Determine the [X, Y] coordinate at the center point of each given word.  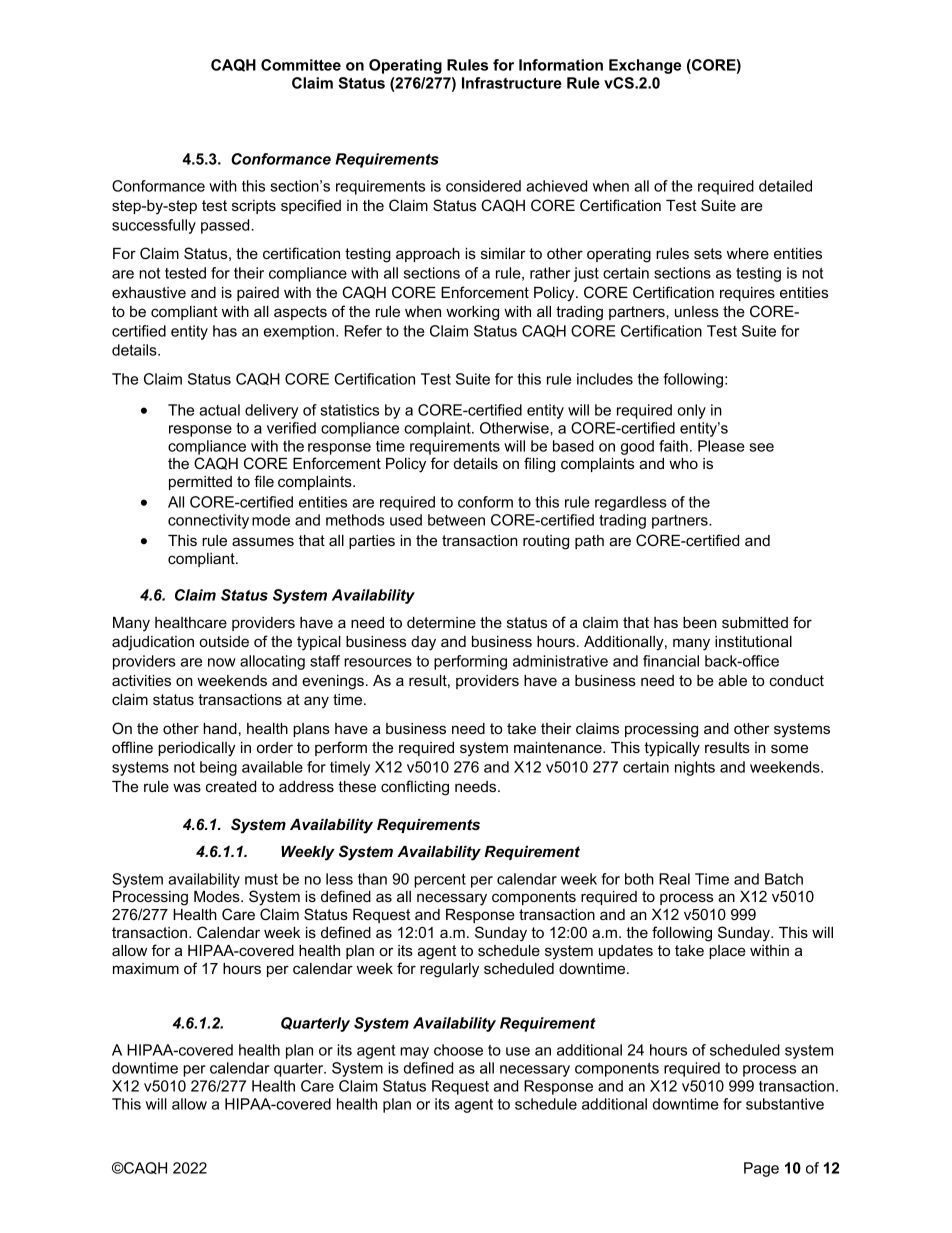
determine [441, 622]
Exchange [645, 66]
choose [458, 1050]
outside [224, 641]
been [700, 622]
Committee [301, 65]
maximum [146, 968]
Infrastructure [512, 83]
